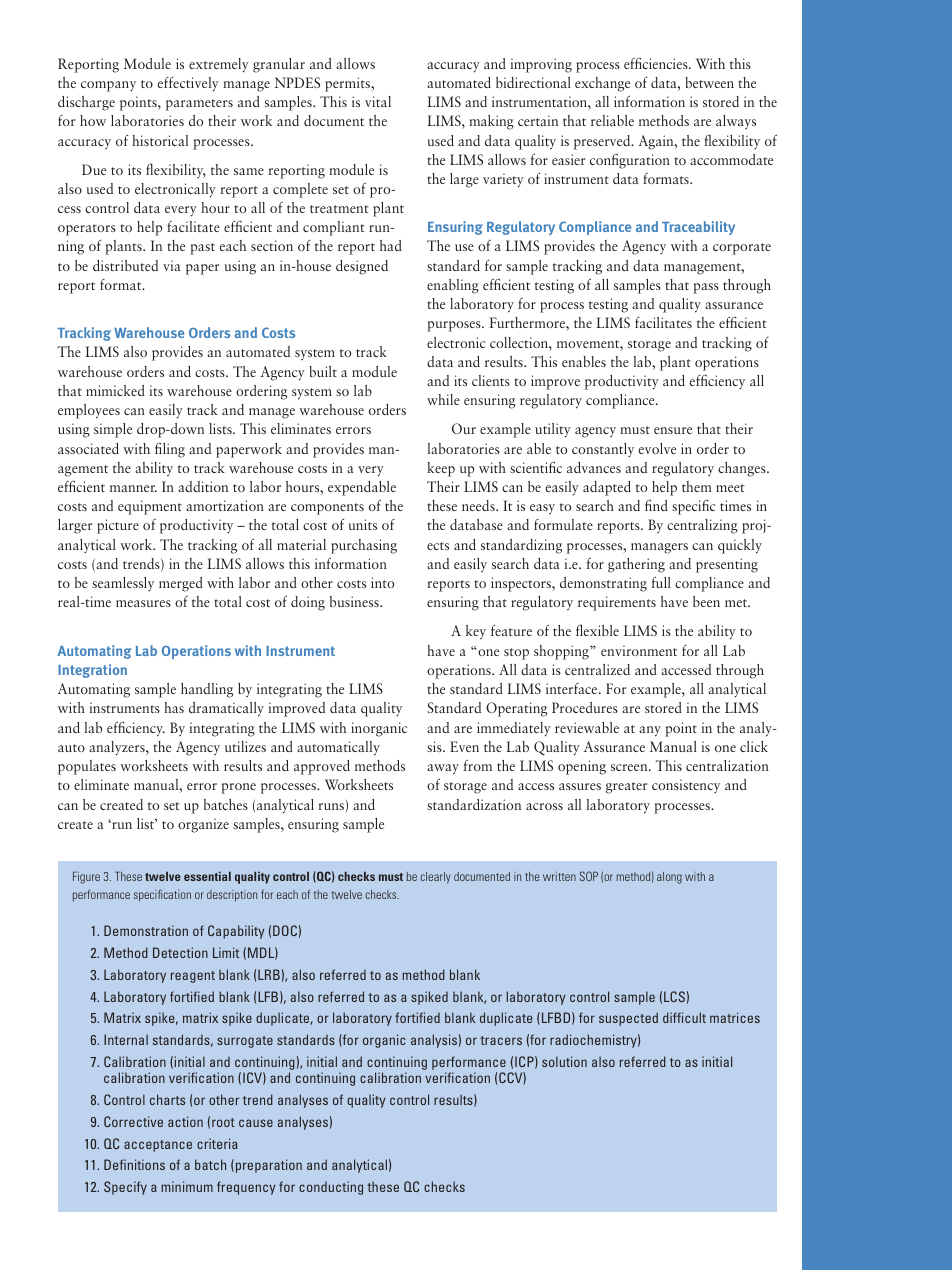 The width and height of the screenshot is (952, 1270). I want to click on conducting, so click(331, 1188).
